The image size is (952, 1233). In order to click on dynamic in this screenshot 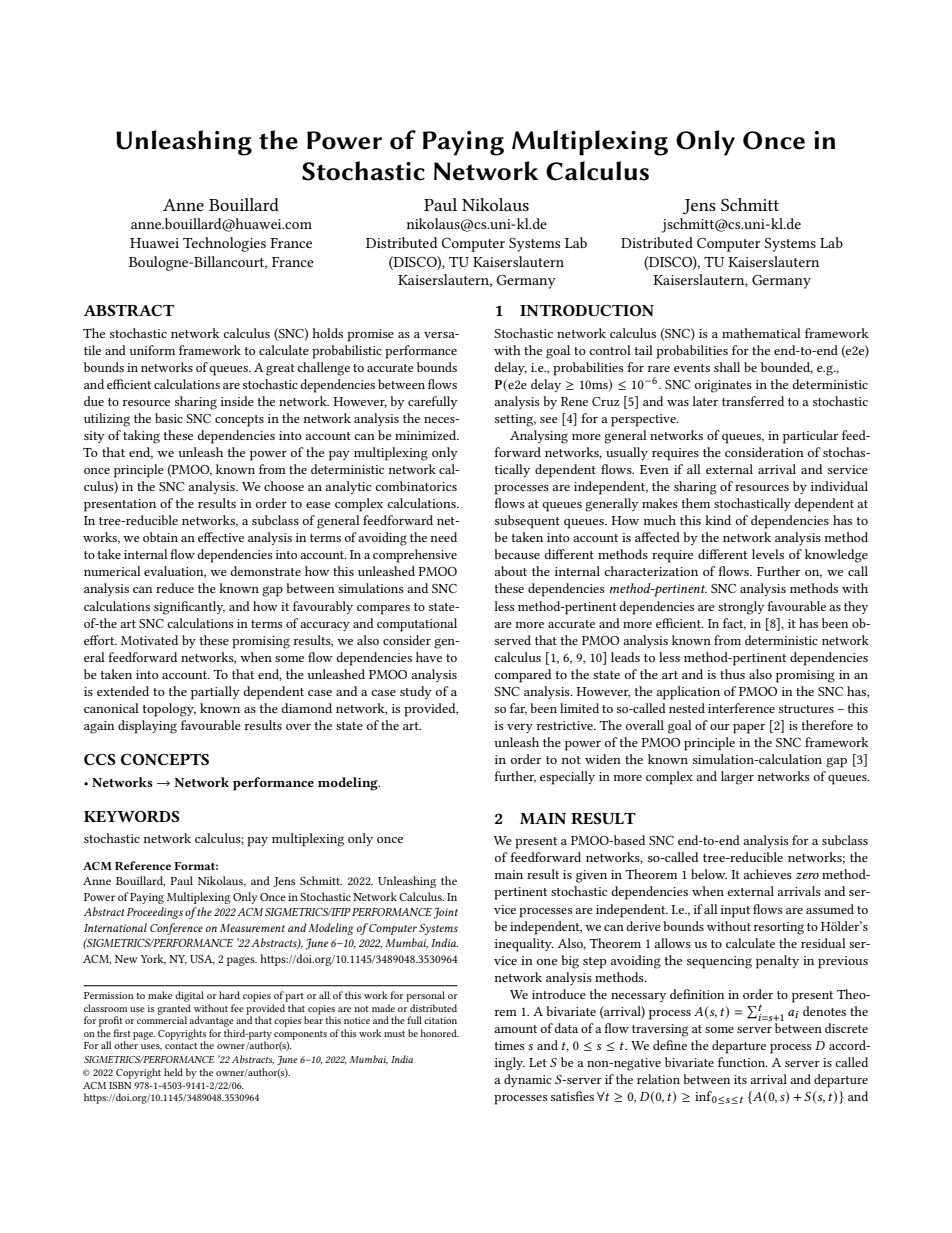, I will do `click(528, 1080)`.
